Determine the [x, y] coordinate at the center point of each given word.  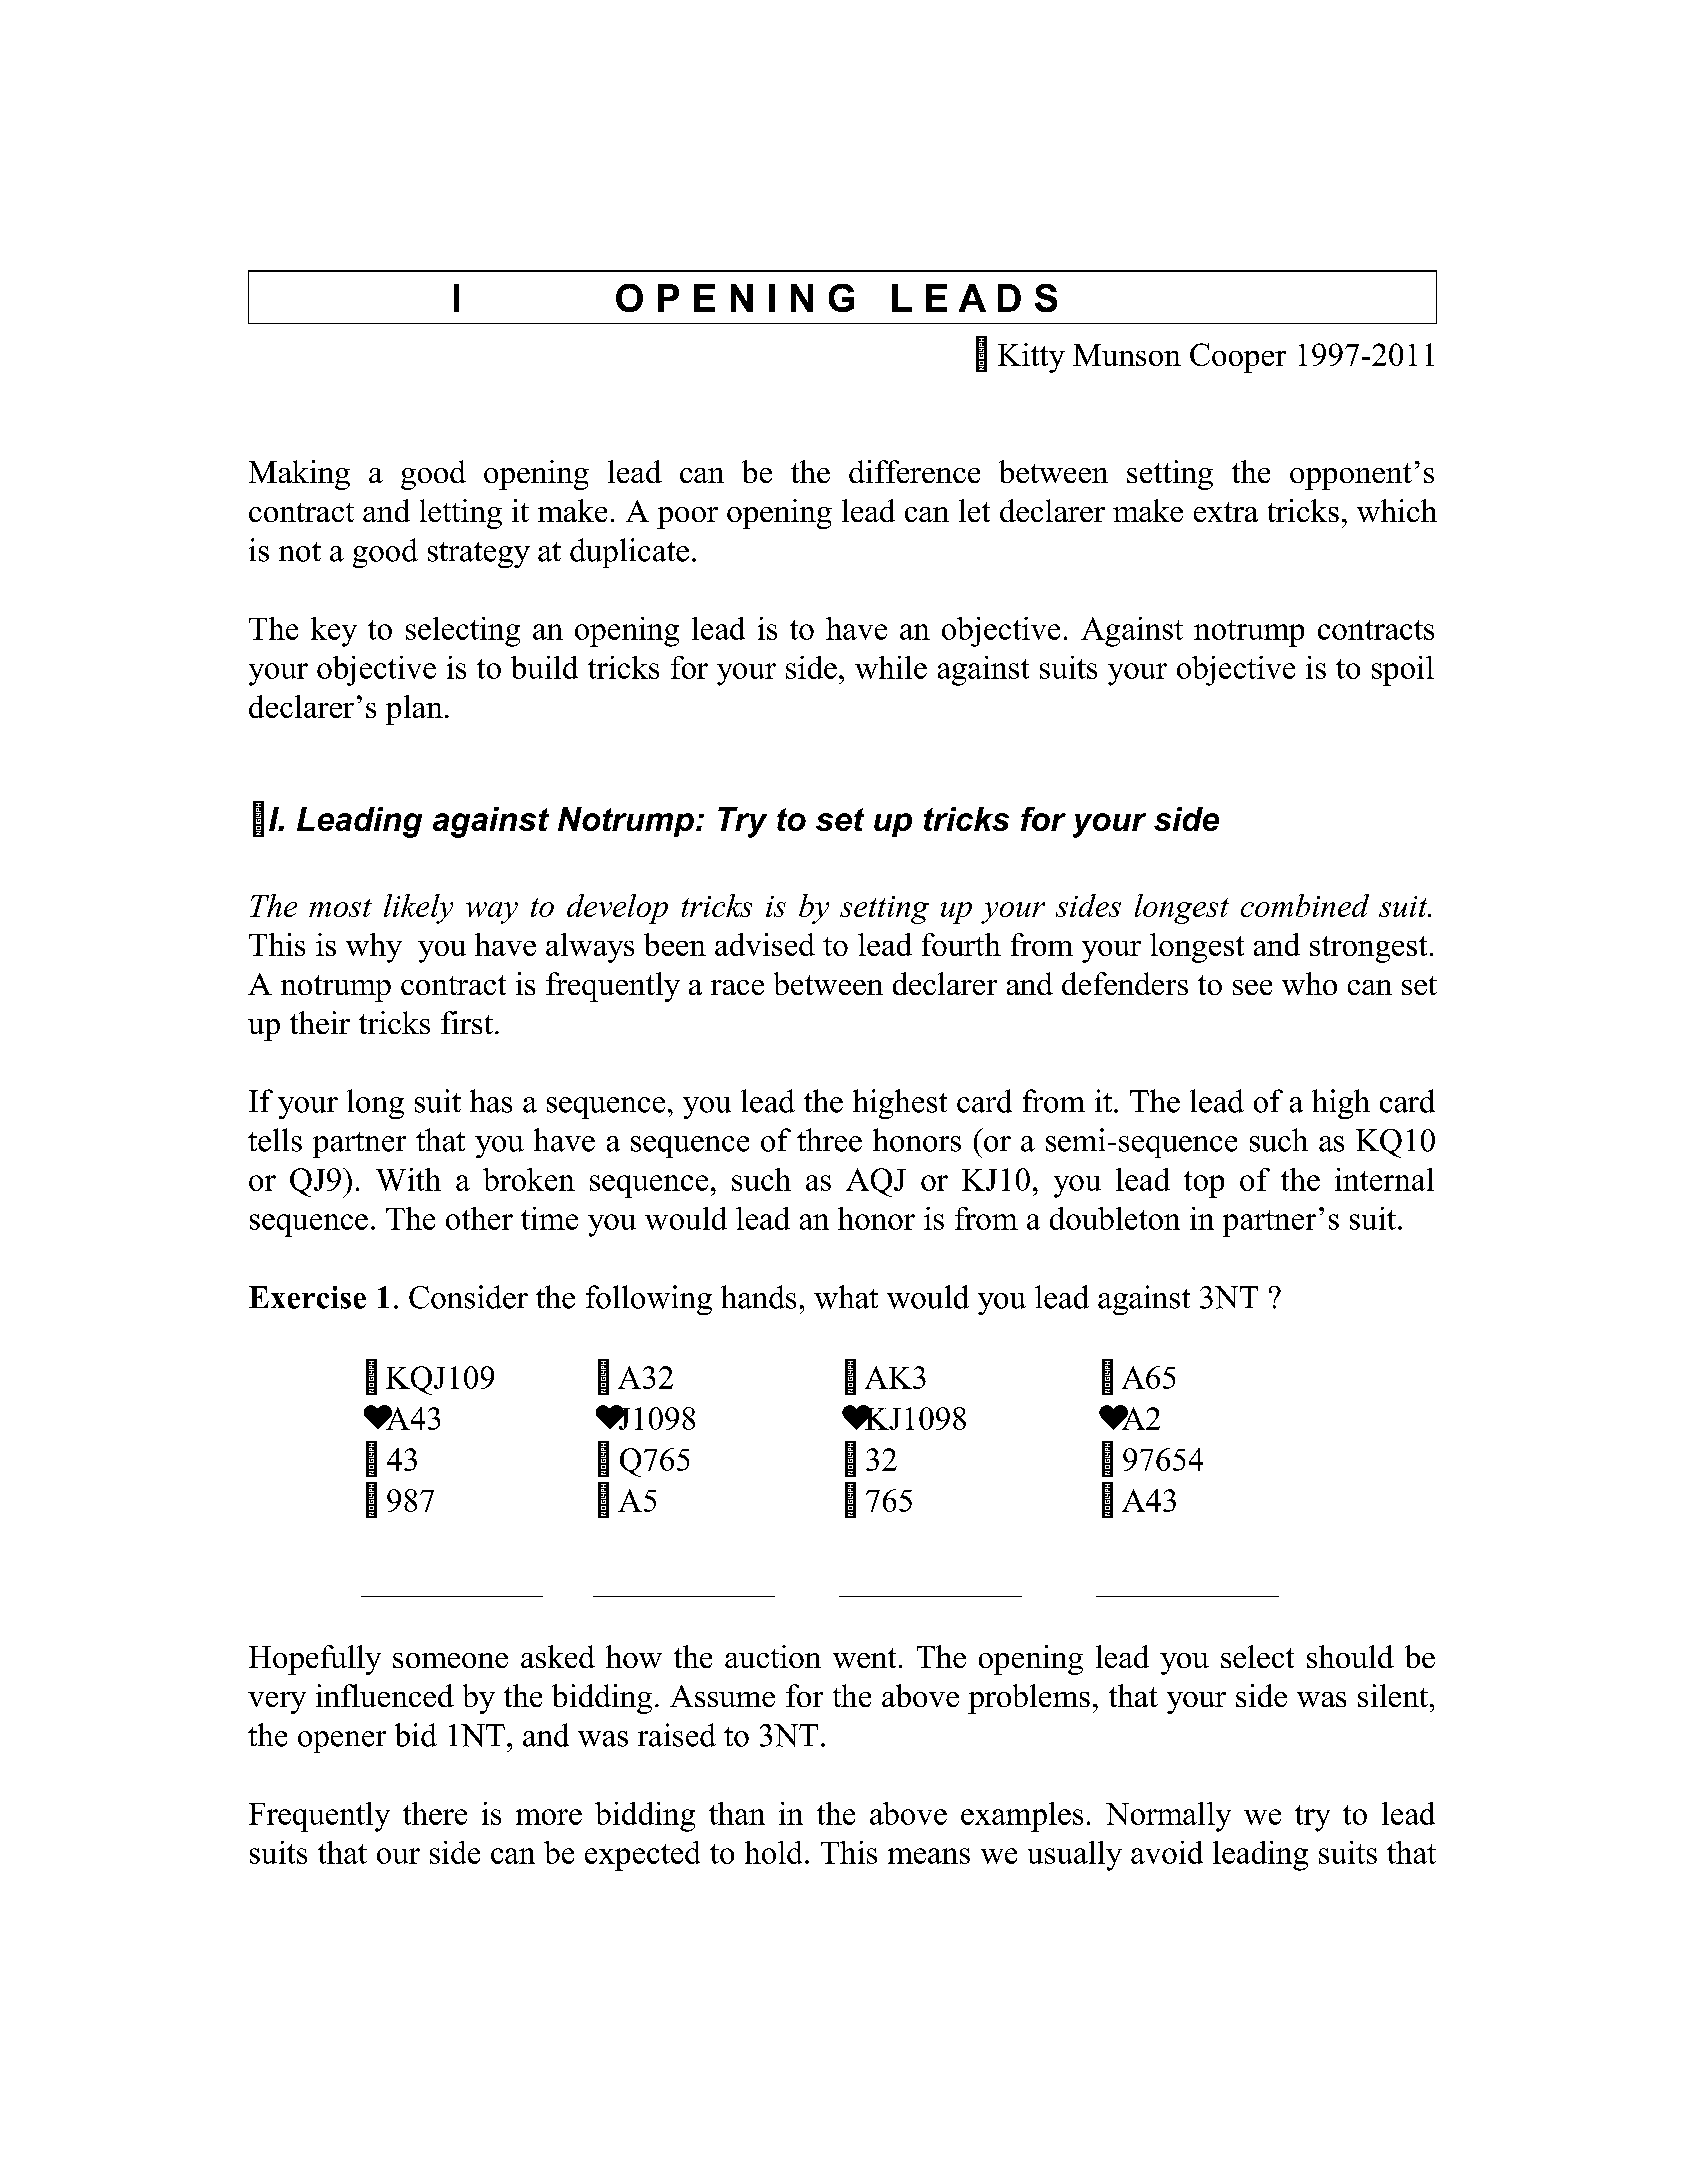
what [846, 1297]
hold [773, 1852]
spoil [1403, 671]
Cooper [1238, 358]
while [891, 667]
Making [299, 475]
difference [914, 471]
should [1350, 1656]
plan [414, 710]
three [829, 1140]
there [435, 1813]
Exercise [307, 1297]
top [1204, 1184]
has [491, 1101]
